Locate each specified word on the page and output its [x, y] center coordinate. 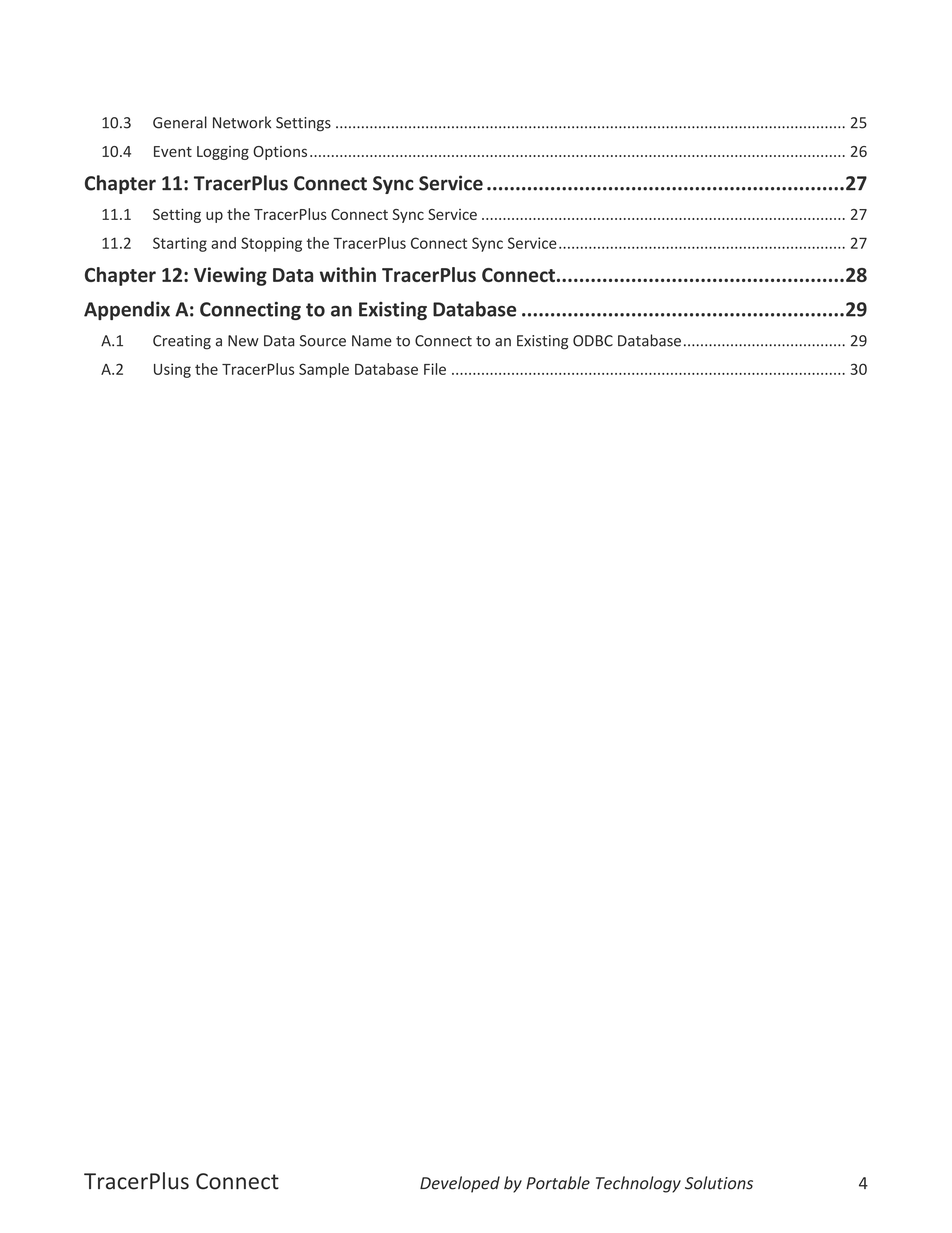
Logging [223, 153]
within [348, 274]
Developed [460, 1184]
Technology [638, 1184]
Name [372, 341]
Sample [324, 370]
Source [323, 341]
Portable [558, 1183]
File [435, 369]
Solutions [719, 1183]
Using [172, 370]
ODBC [593, 341]
